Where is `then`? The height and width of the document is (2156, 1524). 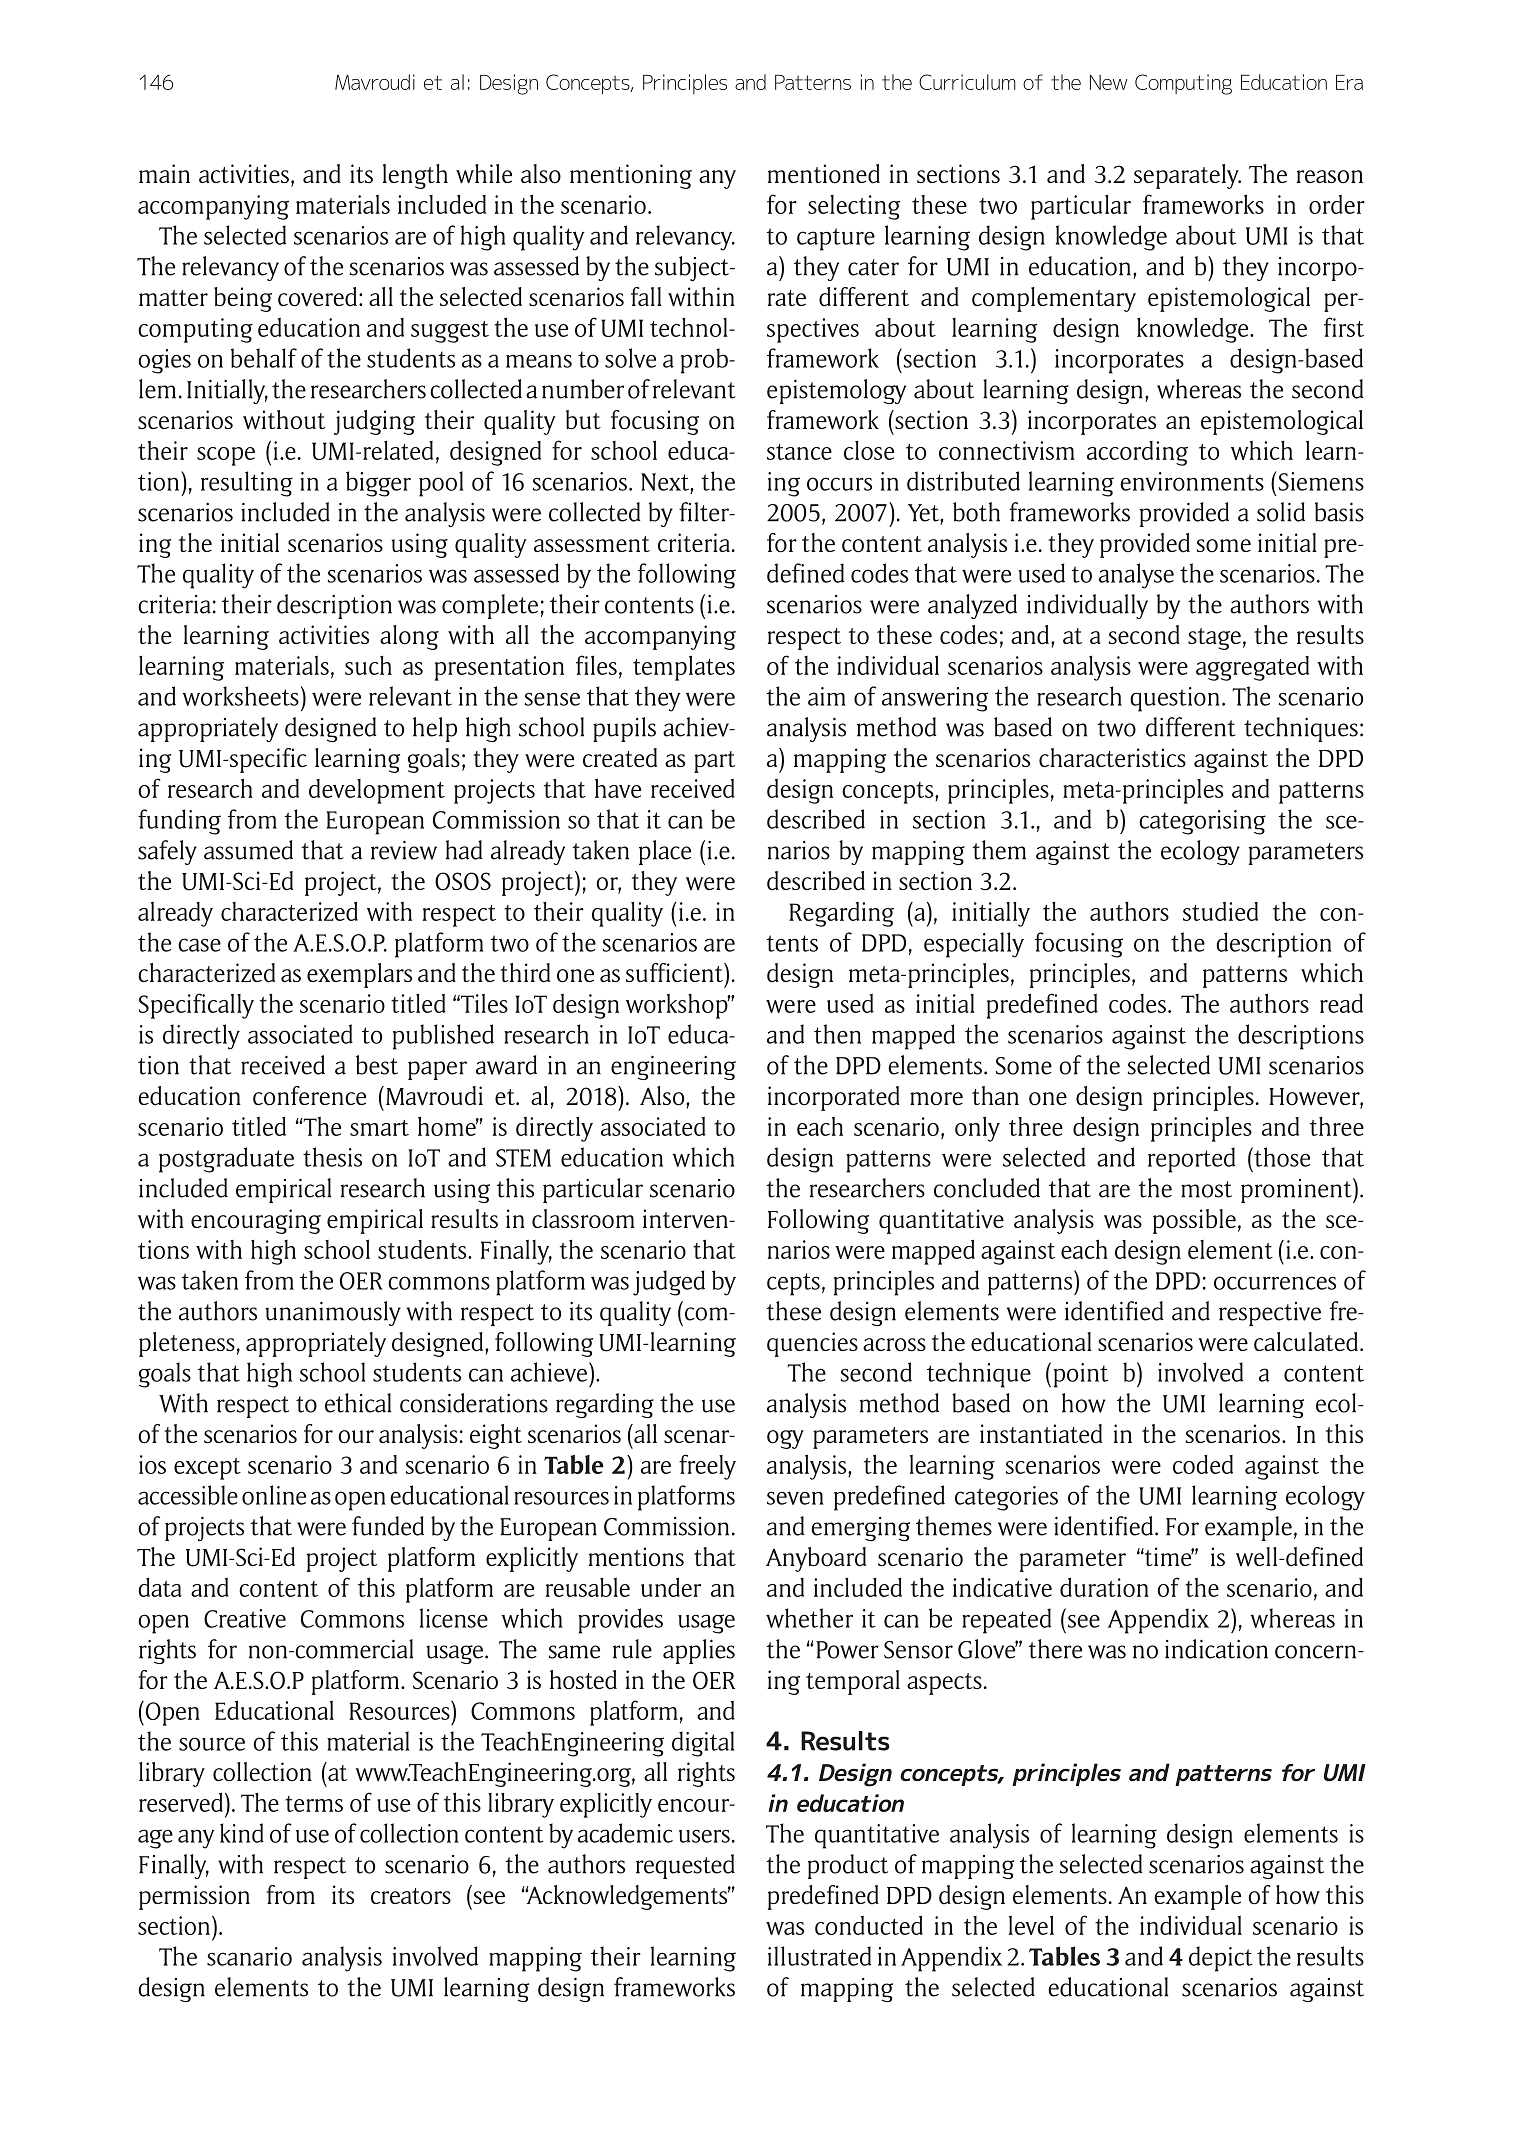 then is located at coordinates (837, 1034).
